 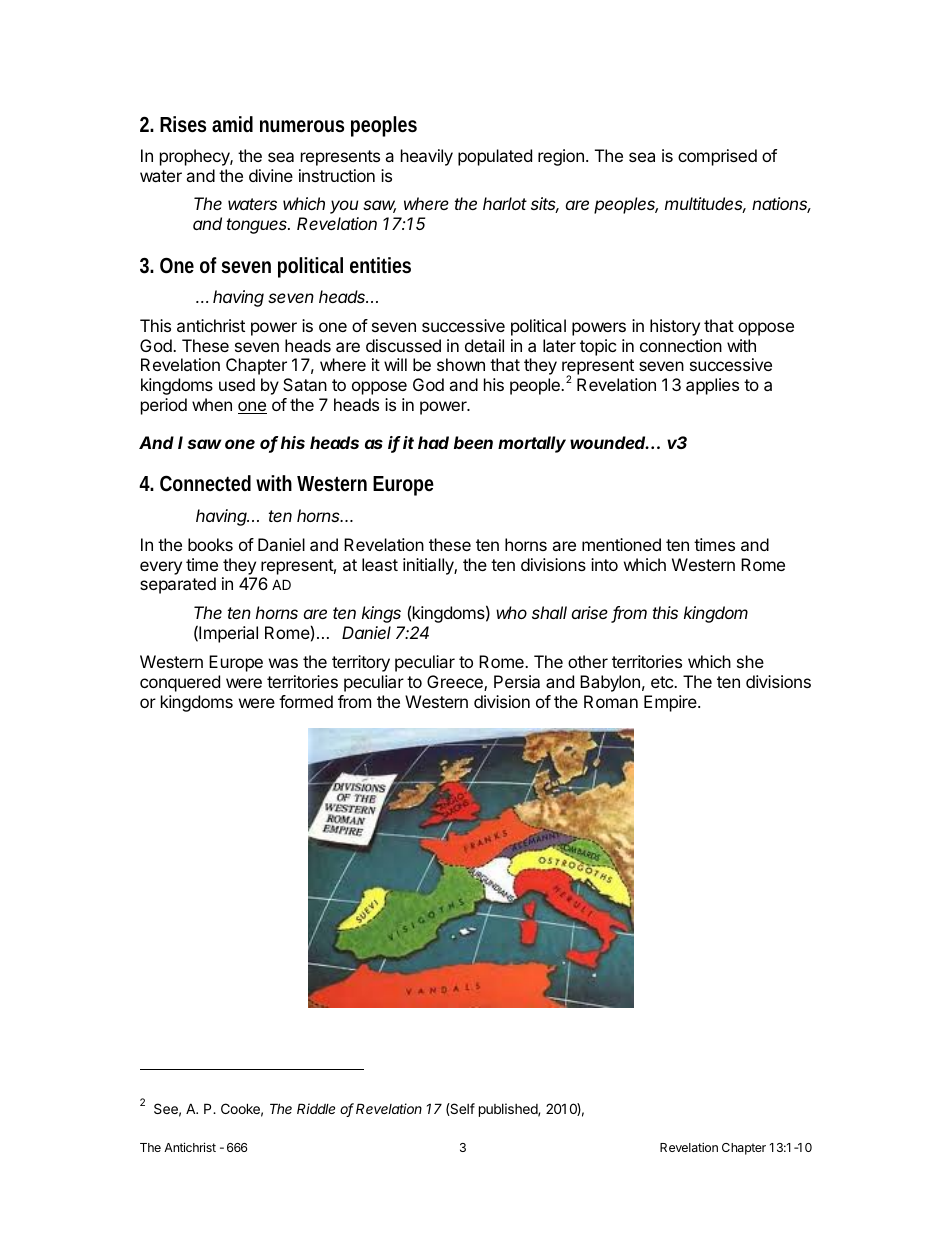 I want to click on comprised, so click(x=717, y=157).
